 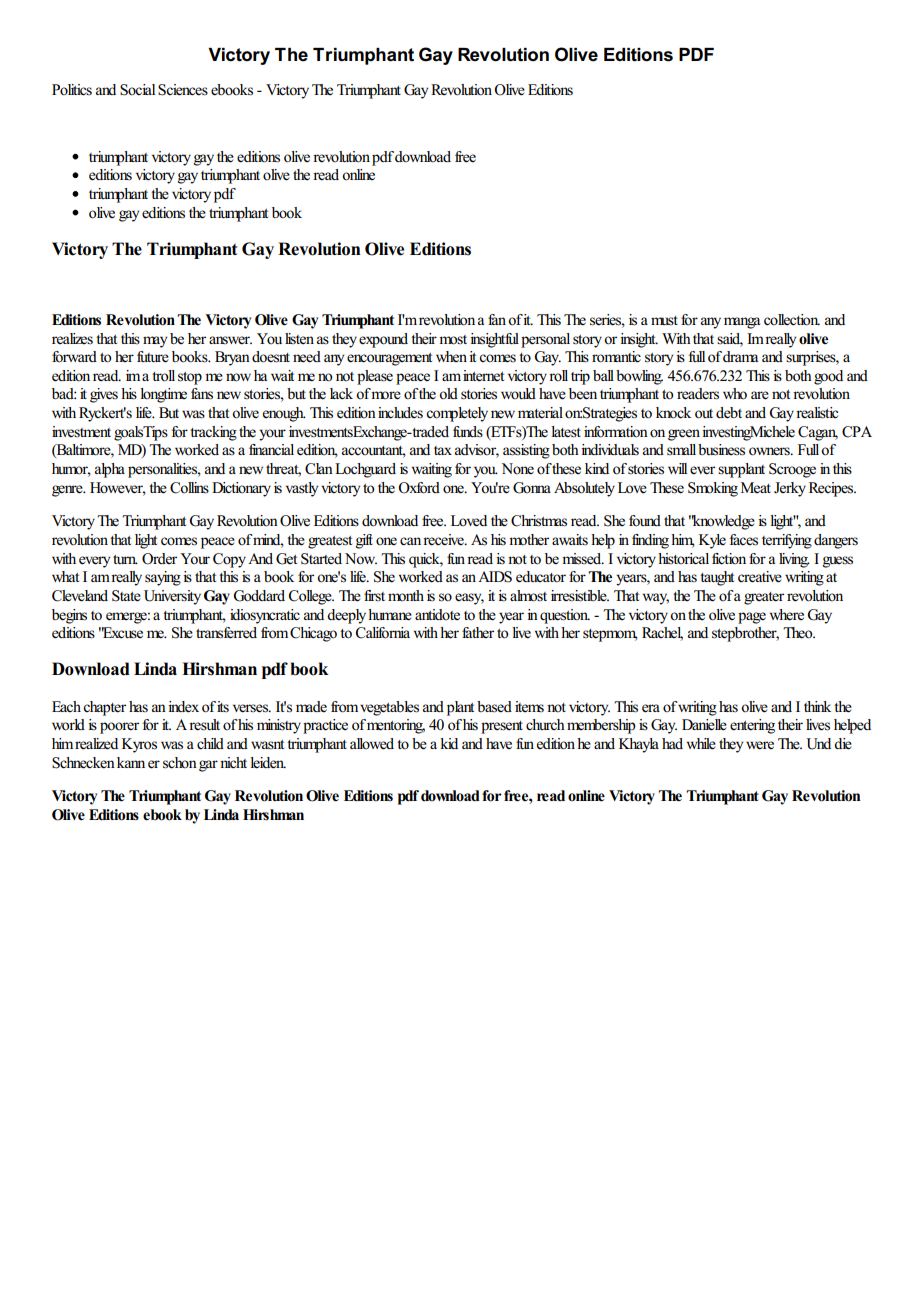 I want to click on father, so click(x=478, y=633).
